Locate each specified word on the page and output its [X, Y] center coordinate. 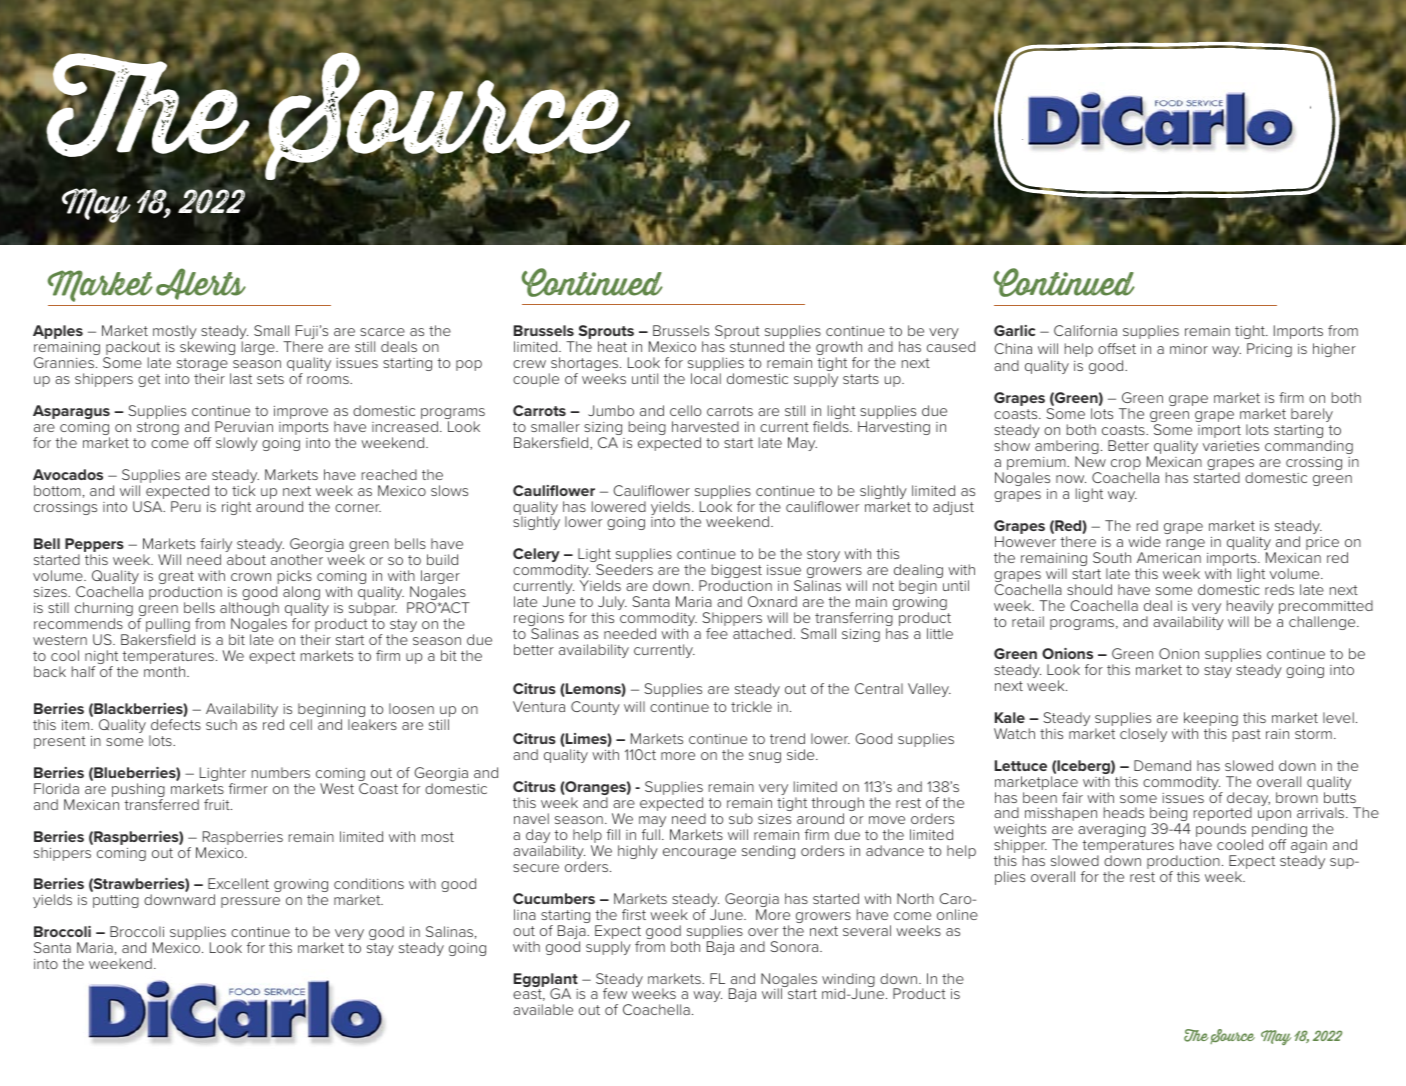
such [221, 724]
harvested [705, 426]
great [176, 579]
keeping [1211, 720]
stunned [757, 346]
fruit [218, 804]
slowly [237, 444]
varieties [1231, 446]
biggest [737, 572]
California [1085, 330]
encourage [699, 853]
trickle [751, 706]
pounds [1221, 831]
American [1169, 557]
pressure [250, 902]
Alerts [201, 284]
